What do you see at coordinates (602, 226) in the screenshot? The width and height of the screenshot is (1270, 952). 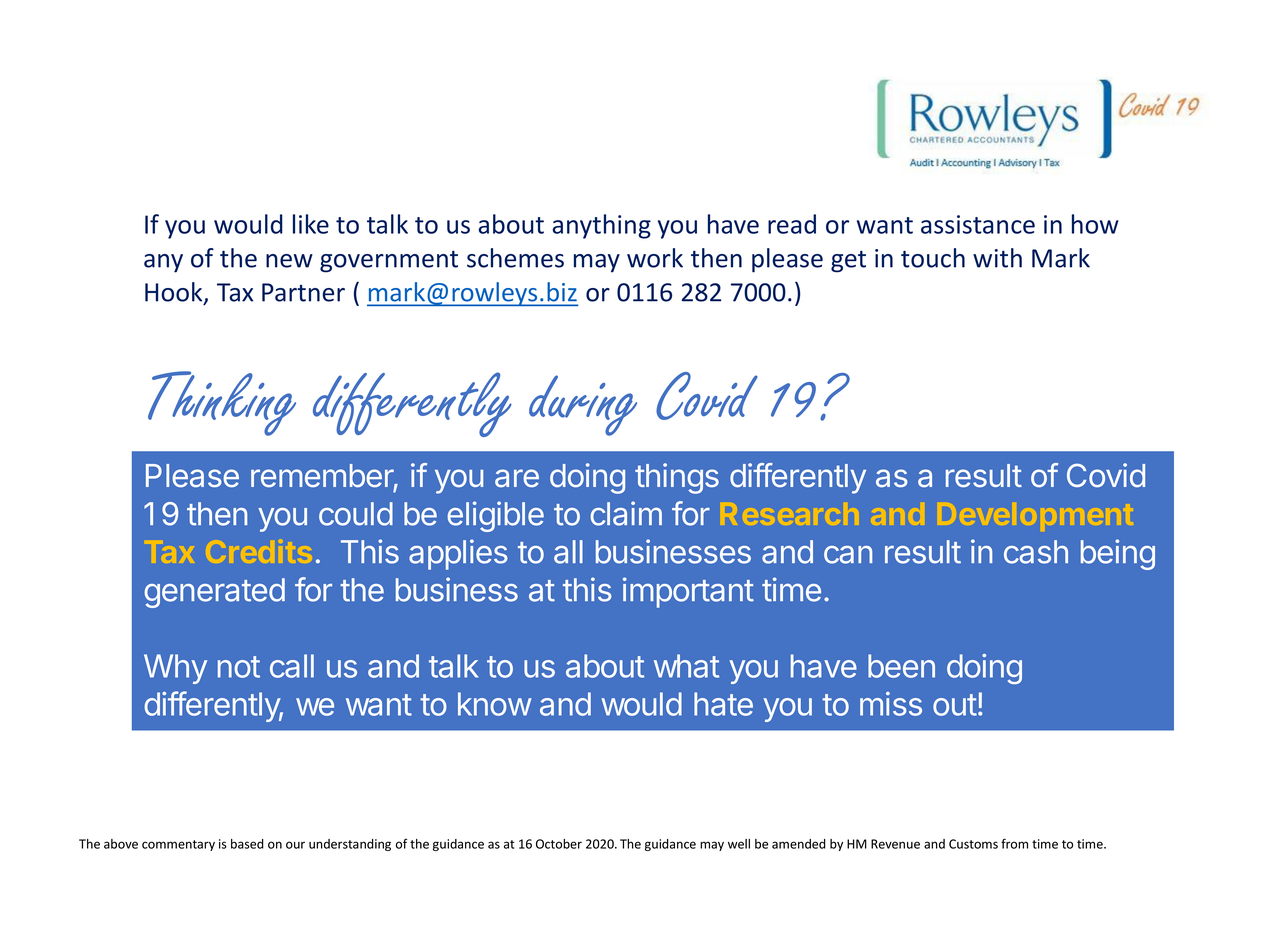 I see `anything` at bounding box center [602, 226].
